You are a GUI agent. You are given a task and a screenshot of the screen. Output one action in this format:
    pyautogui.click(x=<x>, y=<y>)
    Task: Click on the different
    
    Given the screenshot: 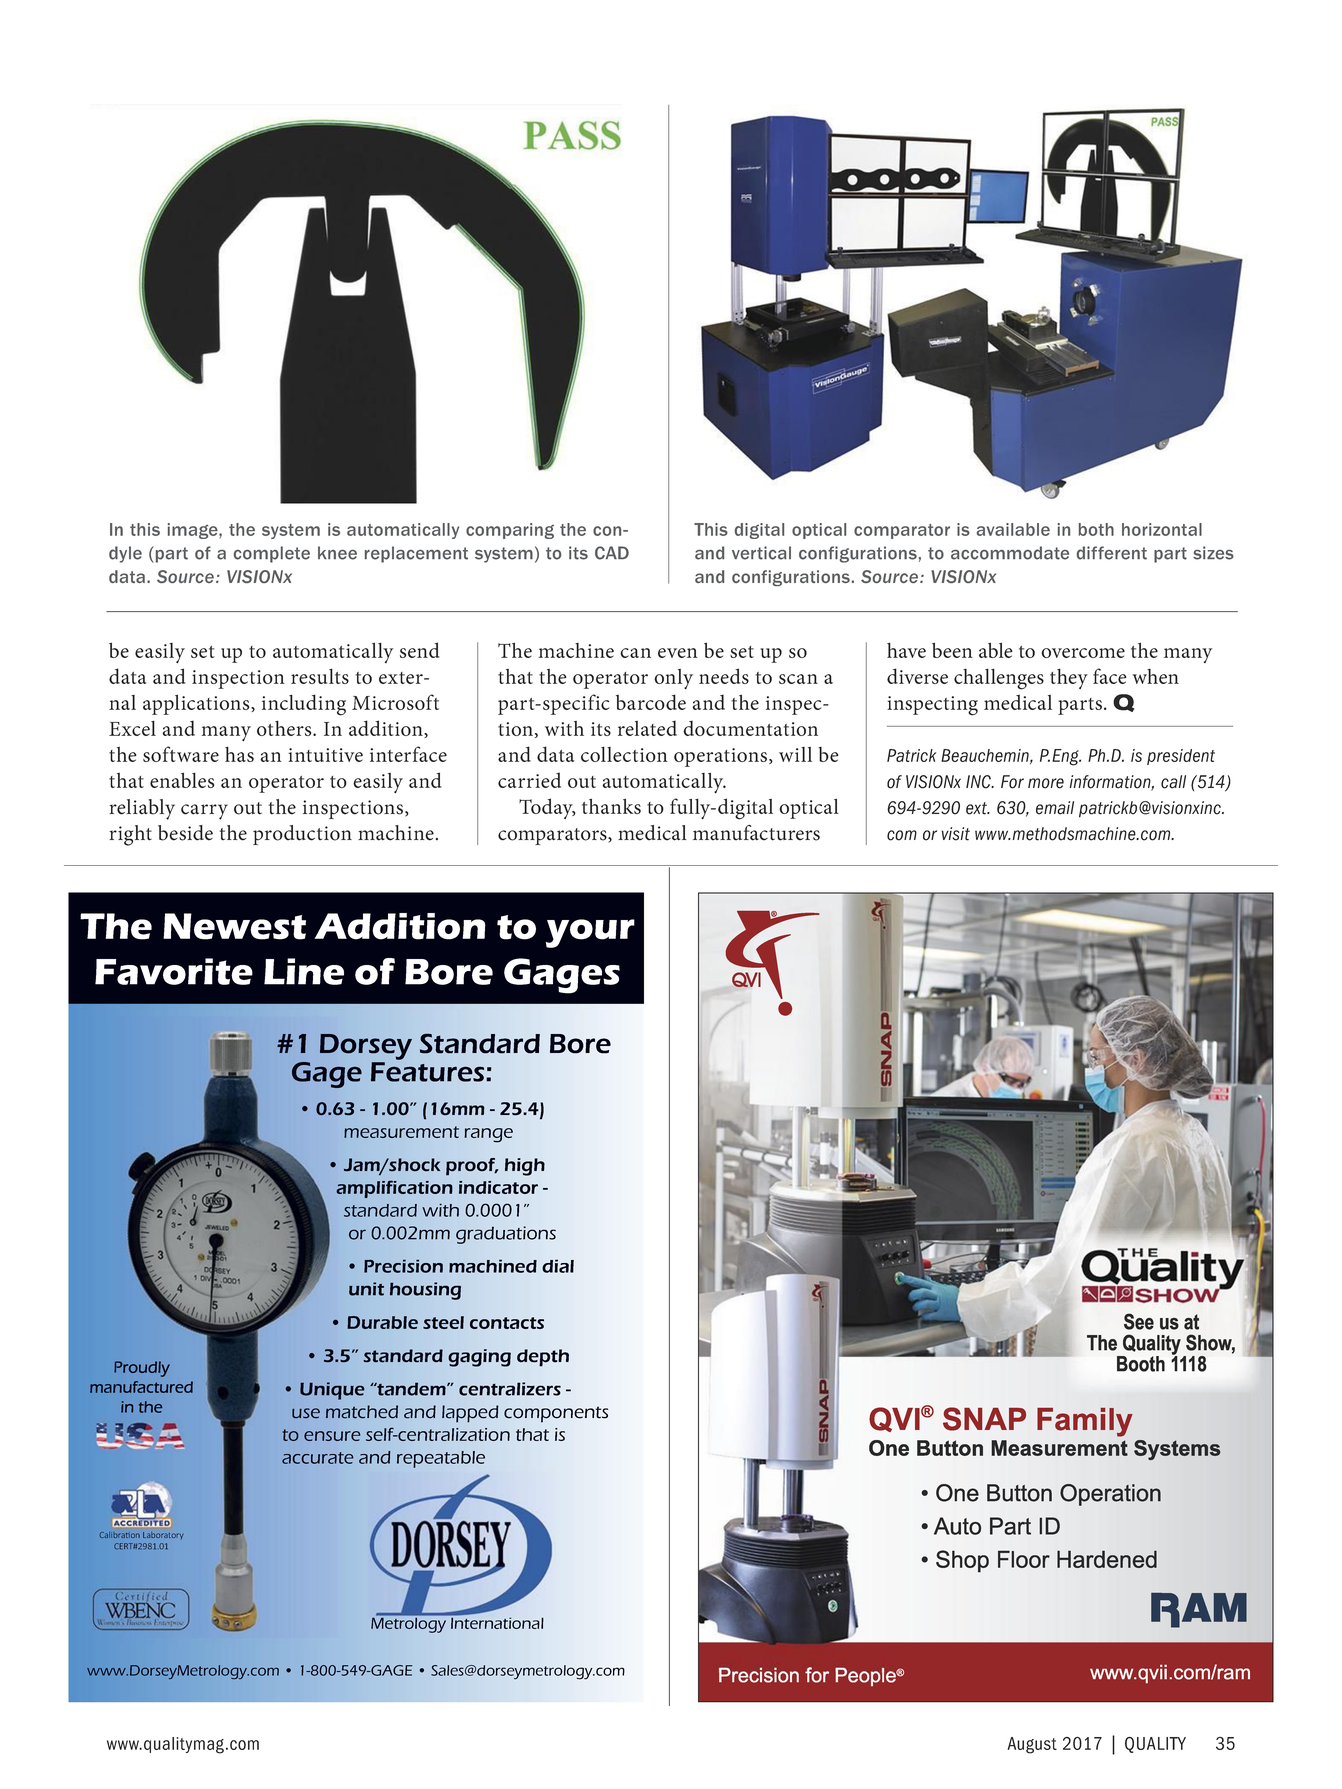 What is the action you would take?
    pyautogui.click(x=1112, y=553)
